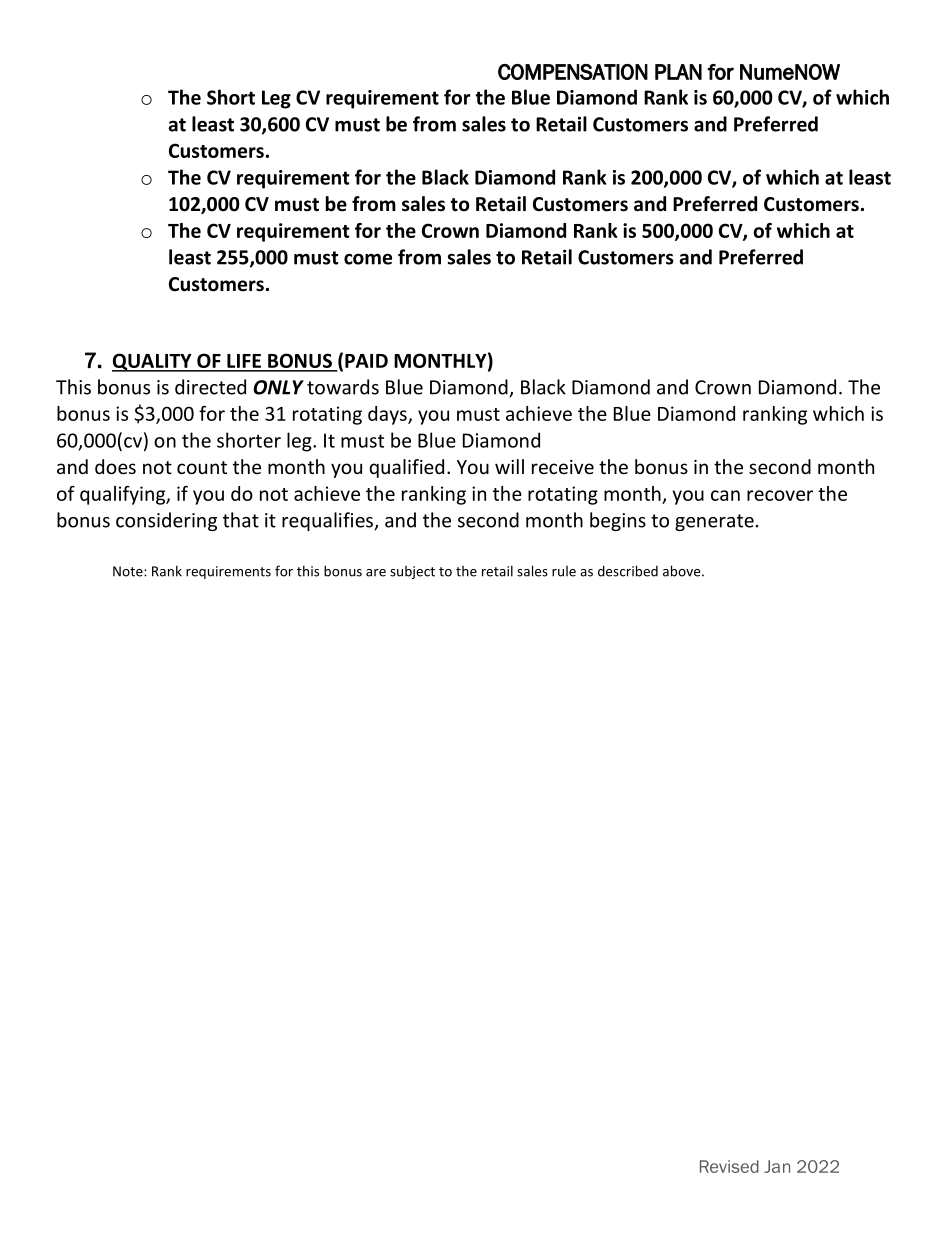 The image size is (952, 1233). I want to click on count, so click(202, 467).
